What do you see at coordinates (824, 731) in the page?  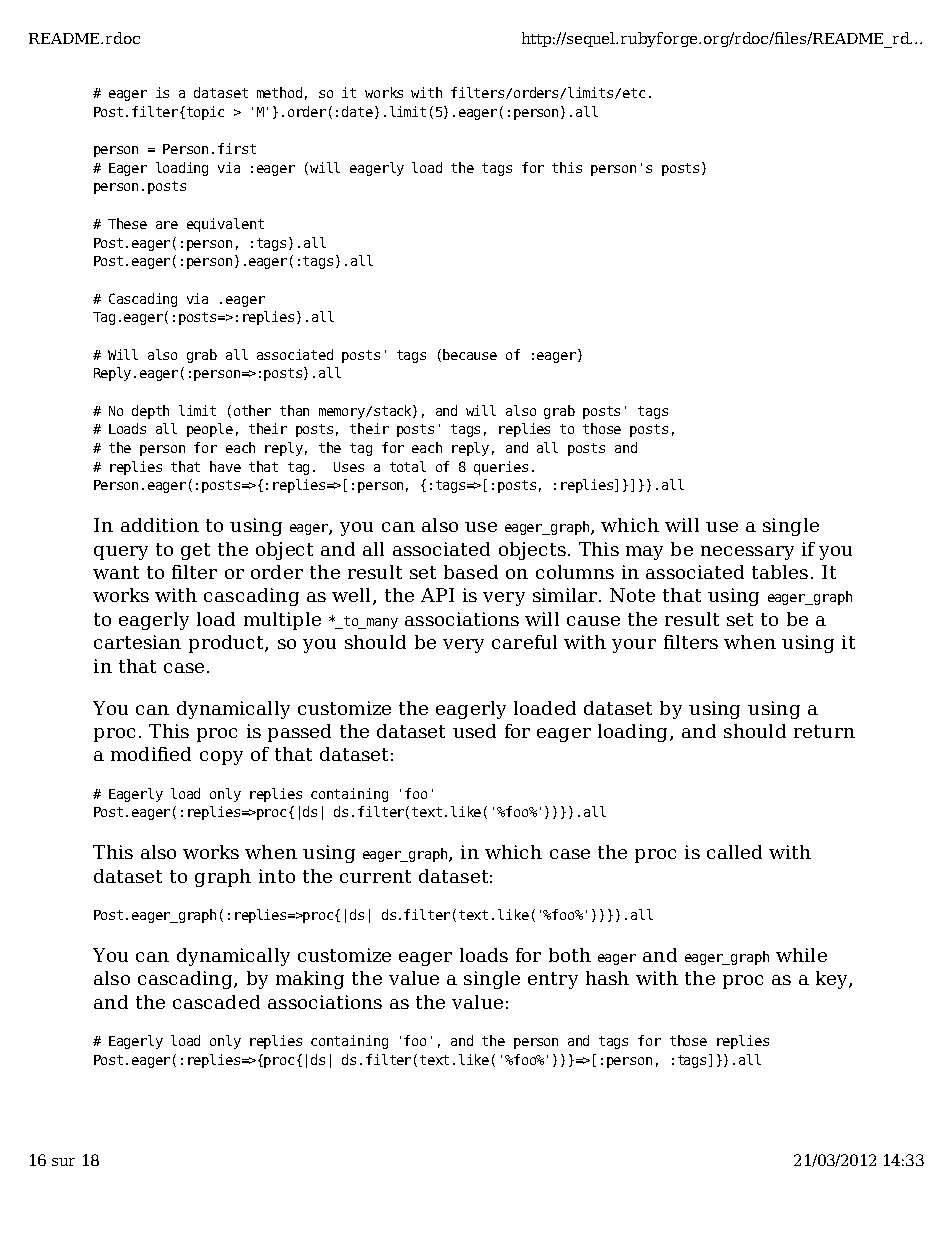 I see `return` at bounding box center [824, 731].
